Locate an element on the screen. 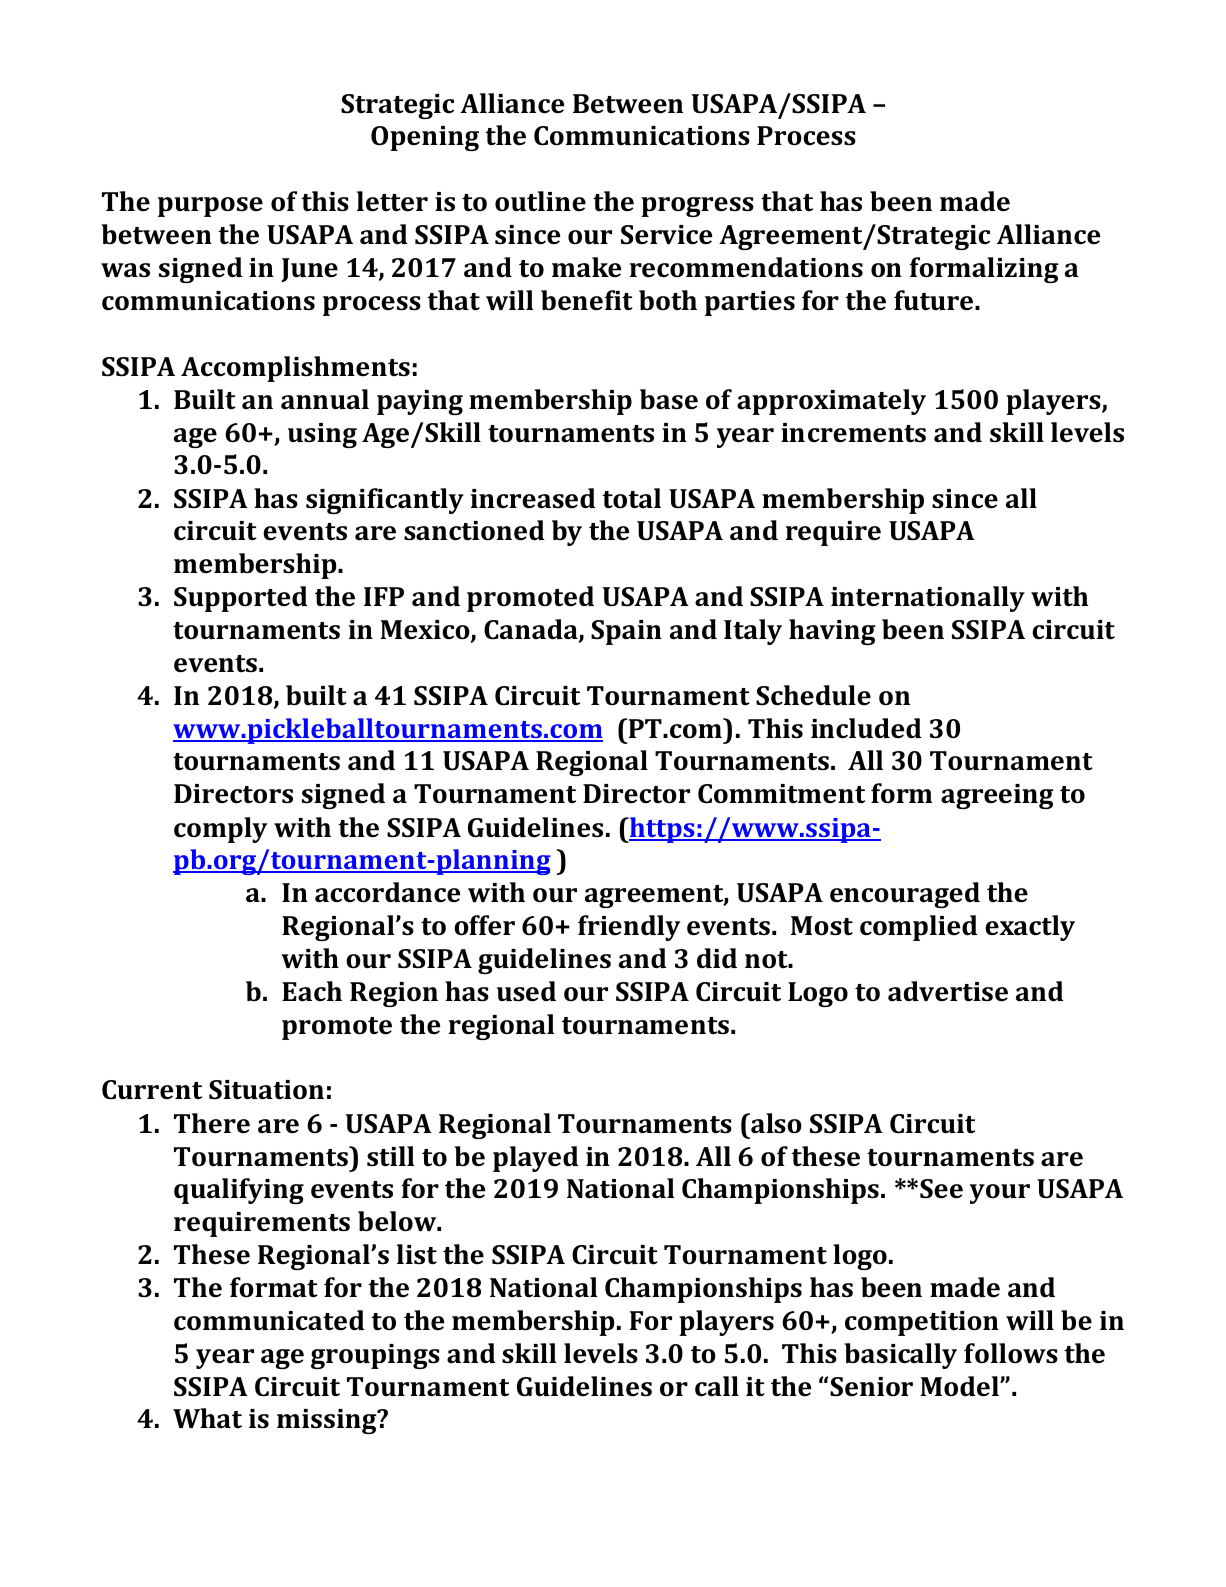  purpose is located at coordinates (210, 207).
